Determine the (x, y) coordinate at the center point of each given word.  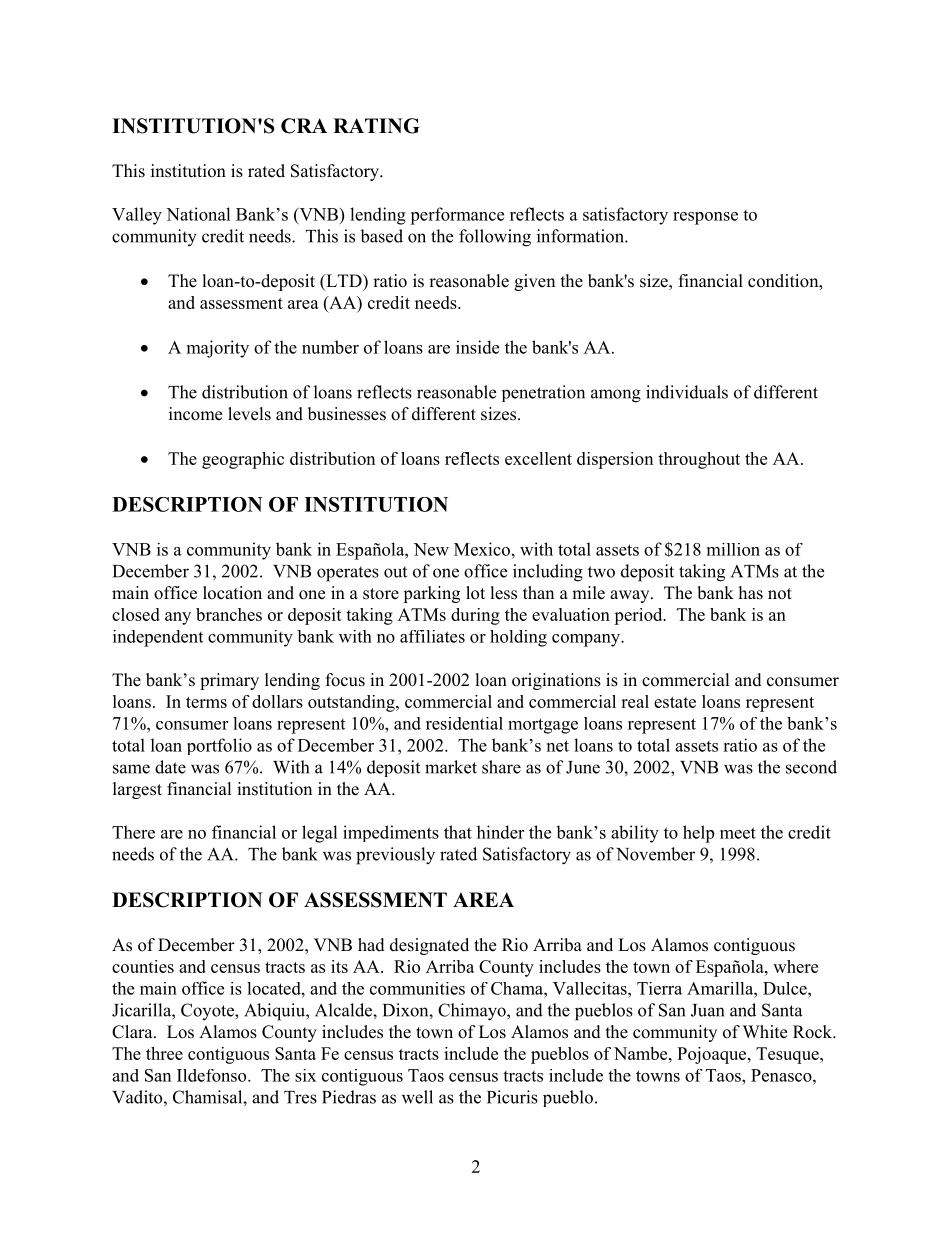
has (751, 593)
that (458, 832)
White (765, 1032)
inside (477, 347)
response (705, 218)
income (195, 414)
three (164, 1053)
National (198, 214)
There (133, 832)
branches (229, 614)
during (475, 616)
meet (738, 833)
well (417, 1097)
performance (457, 216)
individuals (687, 392)
